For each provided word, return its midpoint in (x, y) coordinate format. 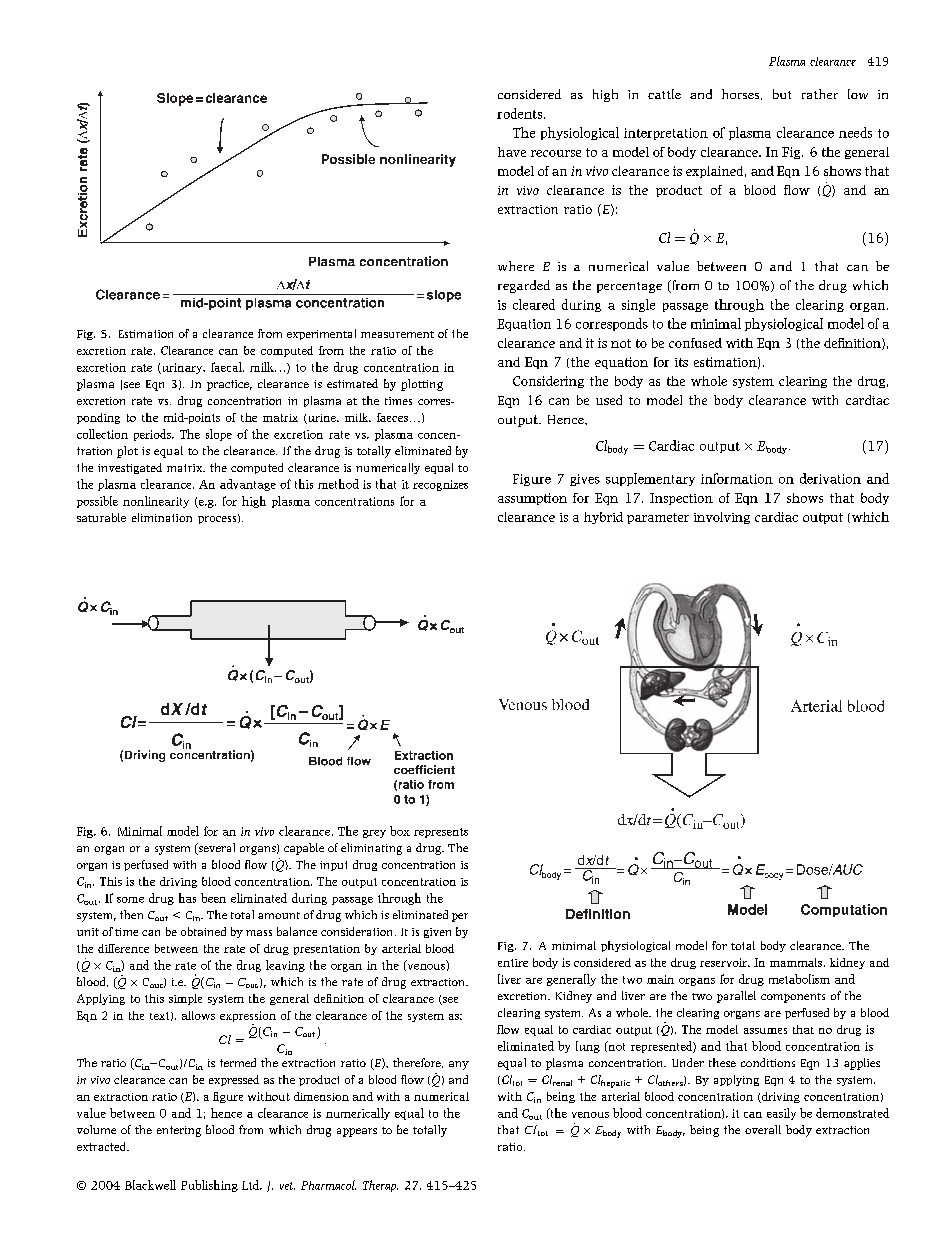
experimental (321, 334)
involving (722, 518)
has (187, 898)
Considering (548, 382)
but (782, 94)
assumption (532, 499)
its (681, 362)
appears (357, 1132)
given (437, 933)
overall (763, 1129)
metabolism (799, 979)
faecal (227, 367)
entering (179, 1131)
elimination (162, 517)
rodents (519, 113)
